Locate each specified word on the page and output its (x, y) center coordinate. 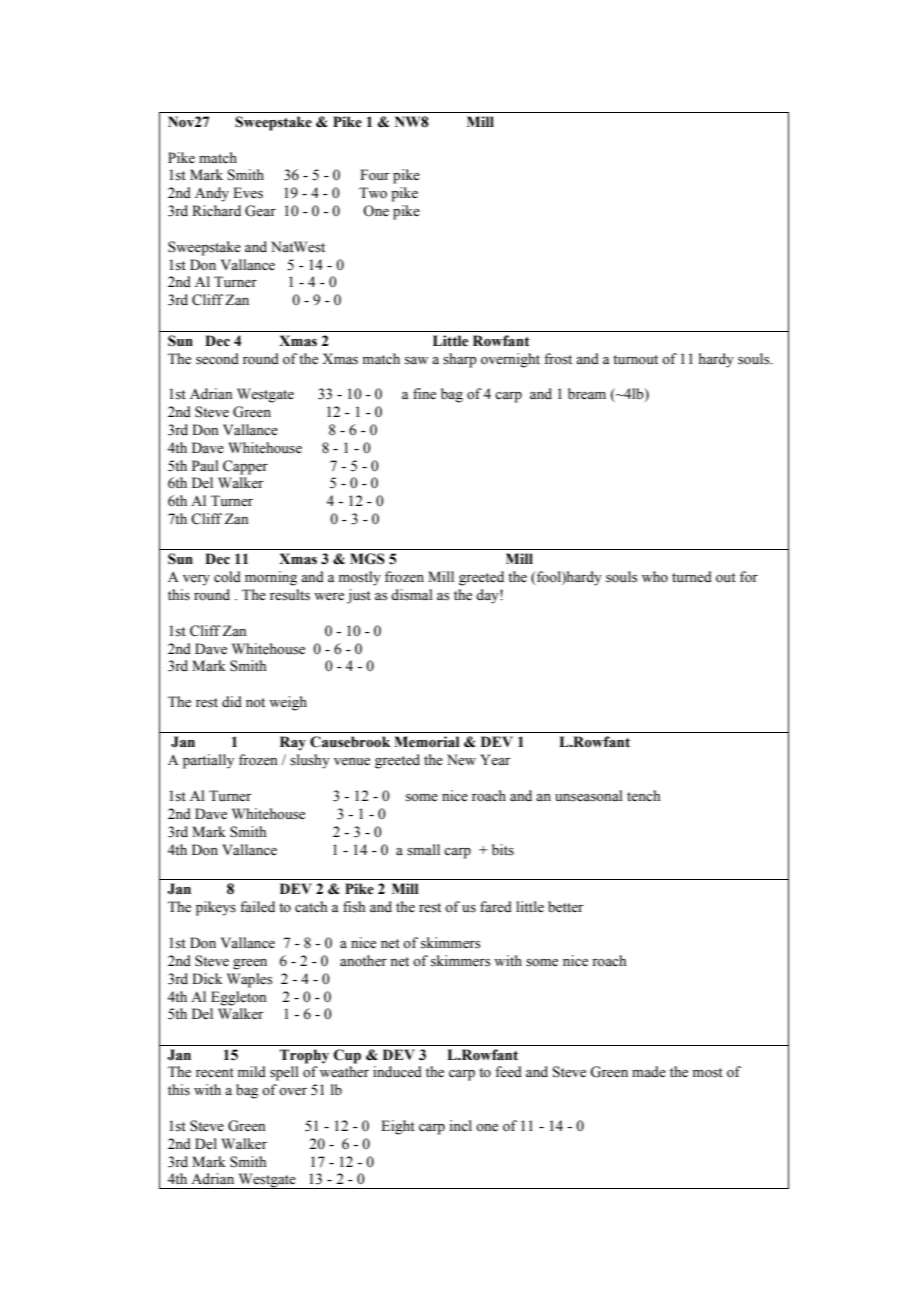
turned (692, 577)
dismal (412, 595)
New (461, 760)
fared (496, 907)
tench (643, 795)
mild (252, 1071)
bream (587, 394)
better (566, 907)
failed (257, 907)
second (217, 359)
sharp (460, 360)
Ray (293, 743)
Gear (260, 211)
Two (373, 193)
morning (271, 578)
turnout (635, 359)
